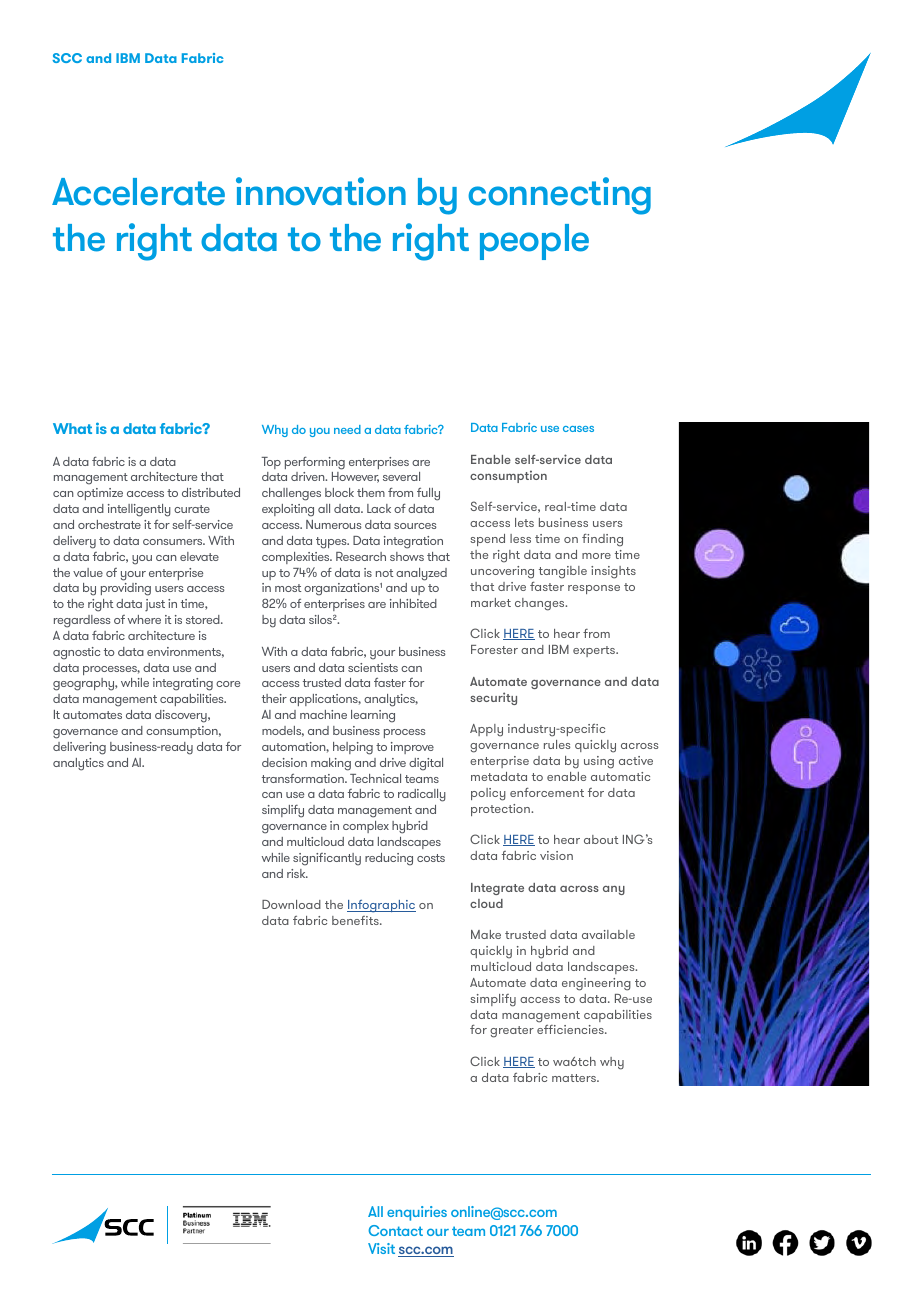 Image resolution: width=924 pixels, height=1308 pixels. What do you see at coordinates (361, 556) in the page?
I see `Research` at bounding box center [361, 556].
